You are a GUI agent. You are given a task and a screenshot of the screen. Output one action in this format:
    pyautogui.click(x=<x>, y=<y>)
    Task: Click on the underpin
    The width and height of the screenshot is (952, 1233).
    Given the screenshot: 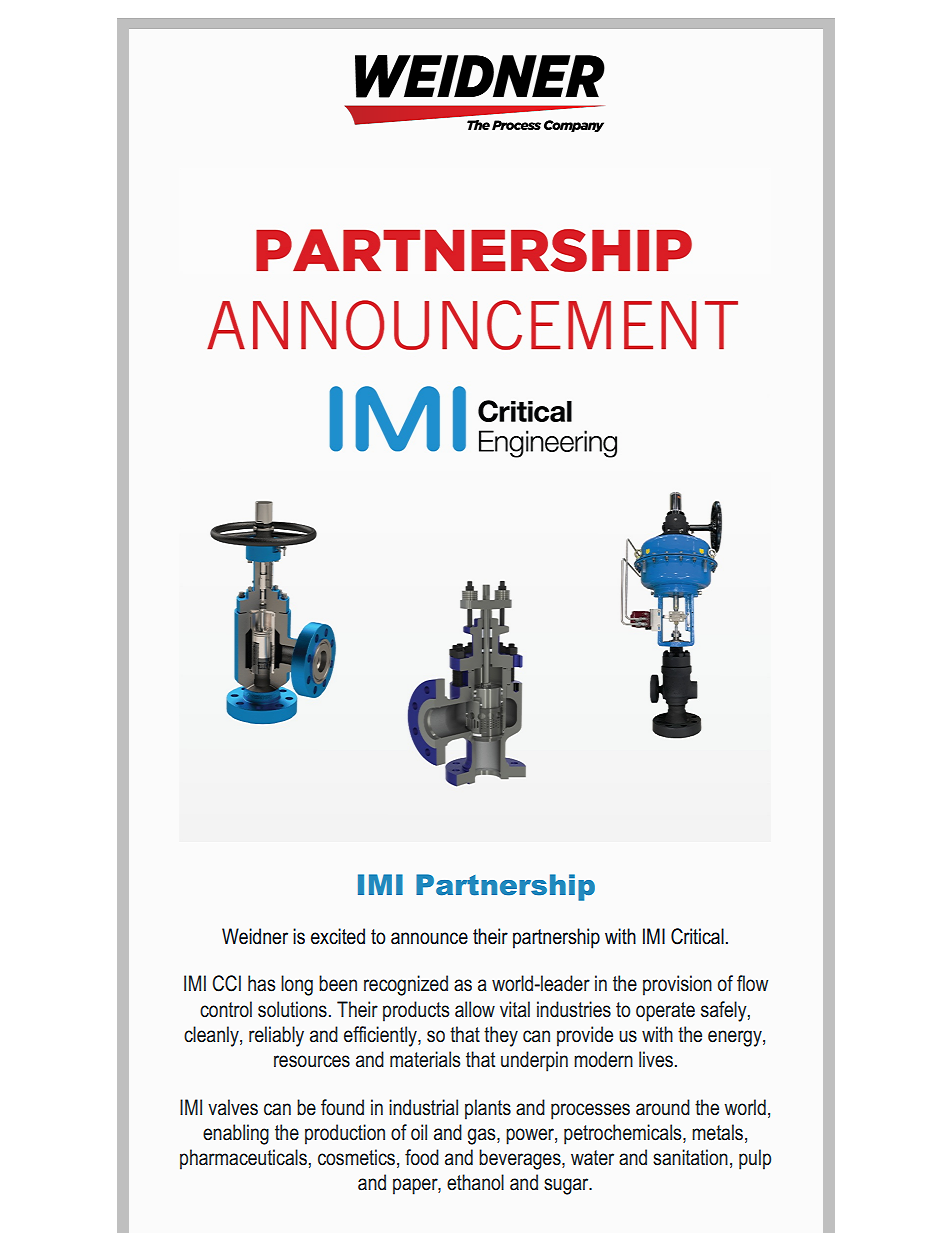 What is the action you would take?
    pyautogui.click(x=534, y=1061)
